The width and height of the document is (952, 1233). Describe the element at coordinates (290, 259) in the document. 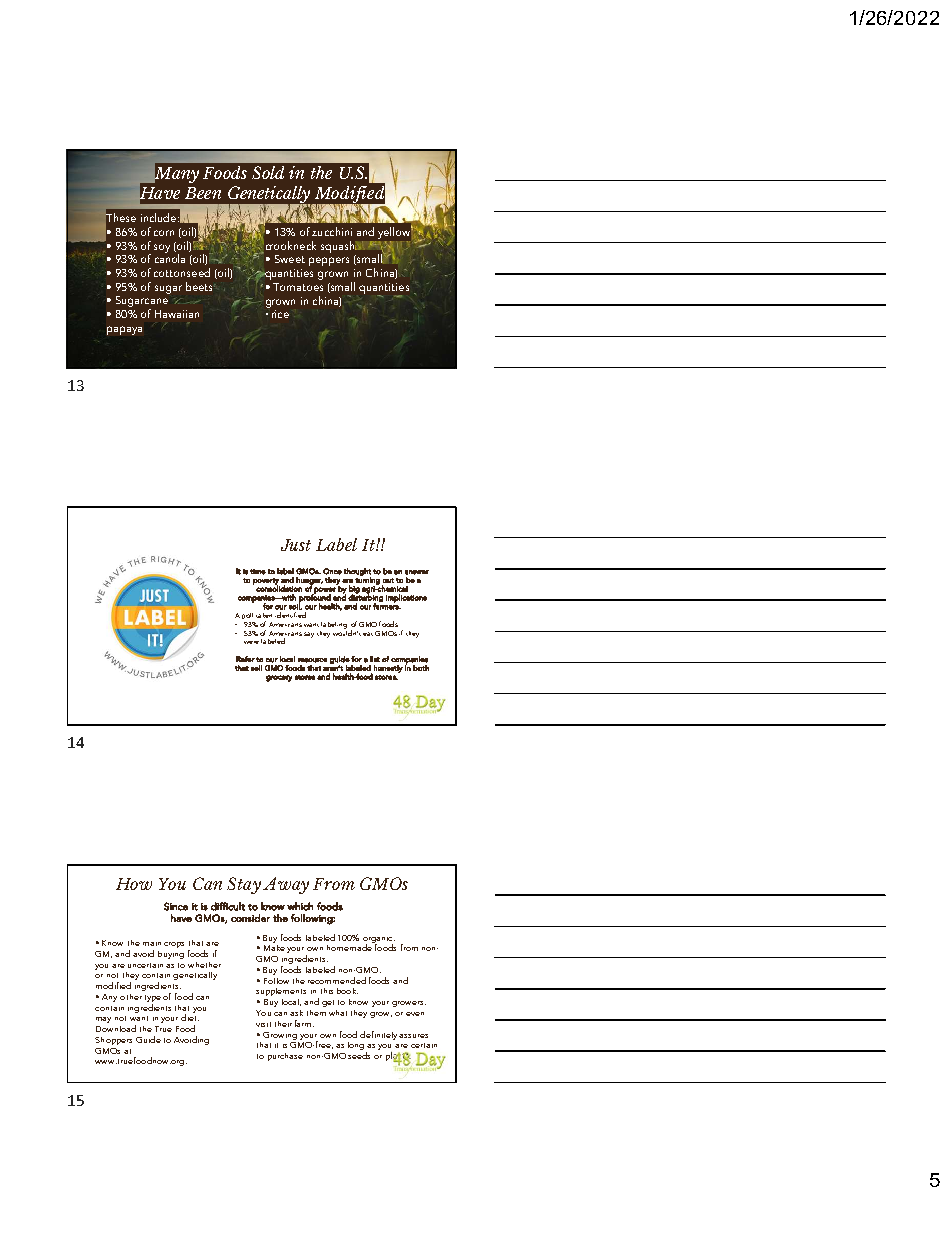

I see `Sweet` at that location.
